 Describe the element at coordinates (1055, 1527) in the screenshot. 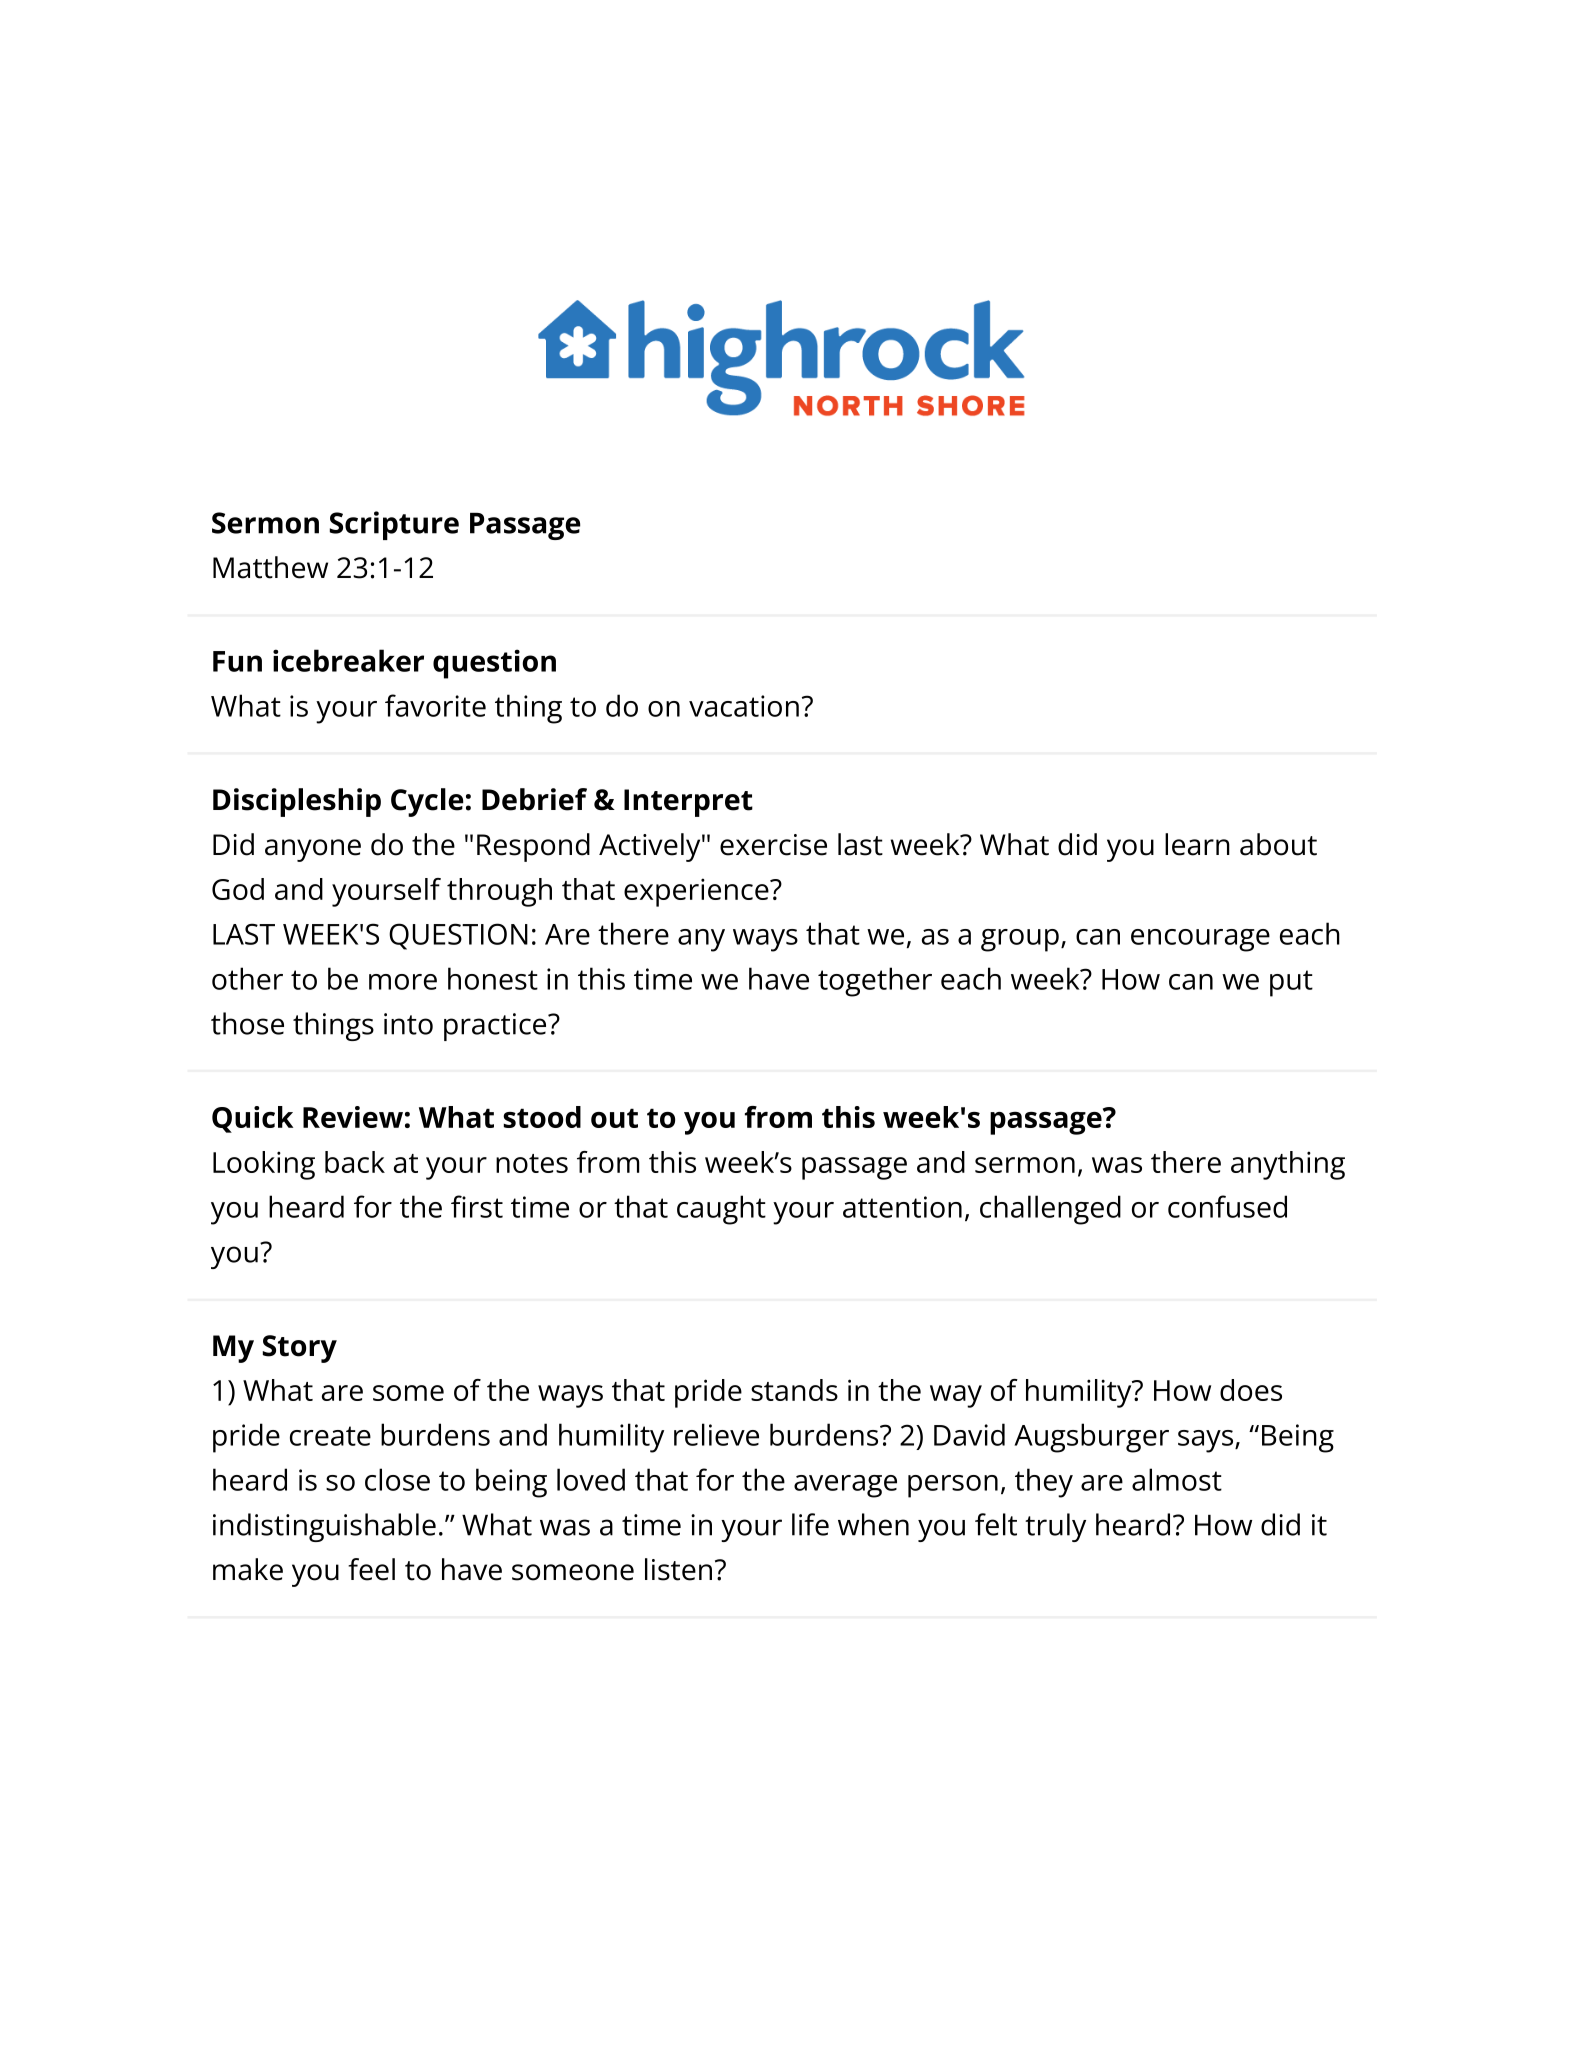

I see `truly` at that location.
